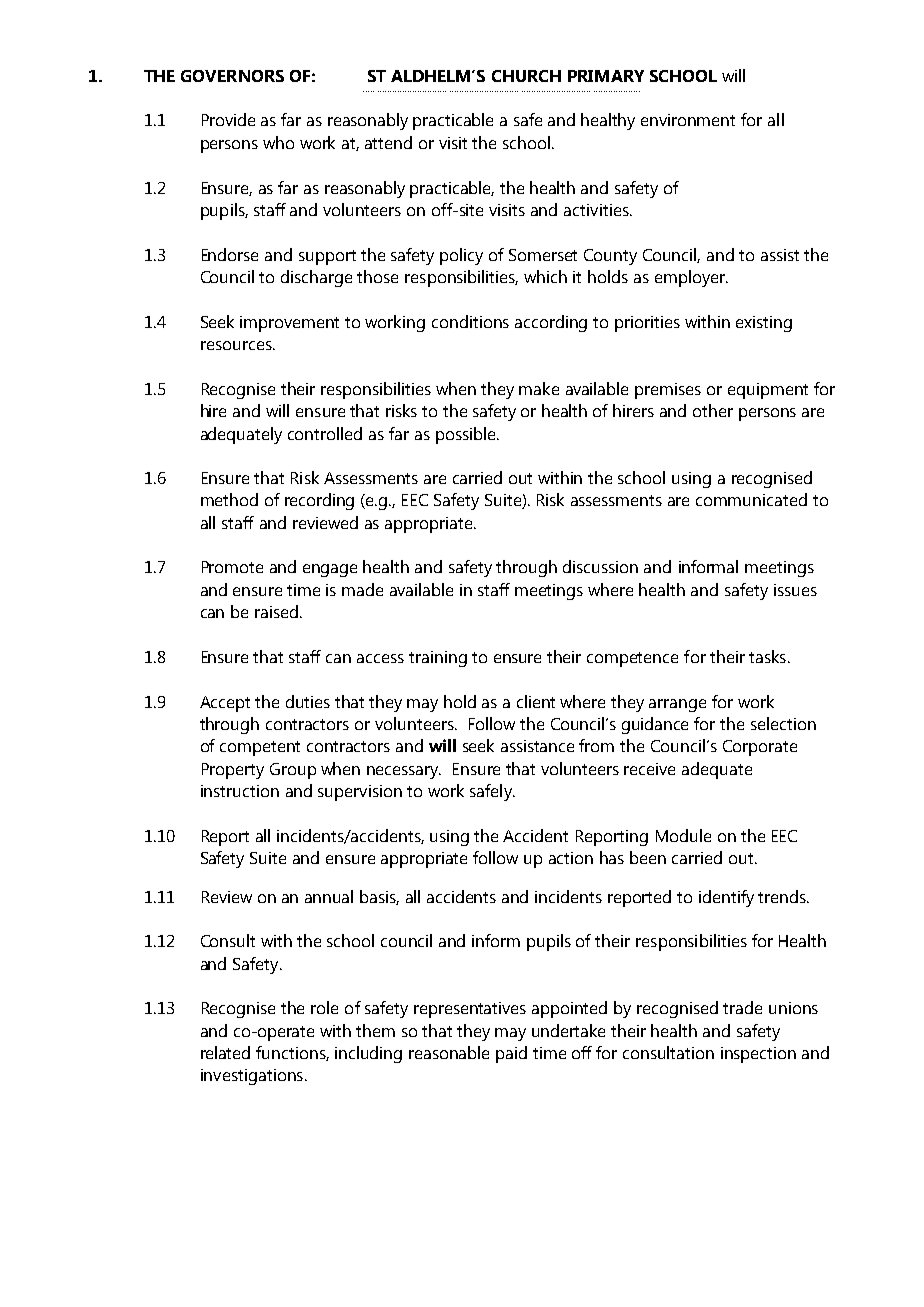  I want to click on CHURCH, so click(526, 76).
